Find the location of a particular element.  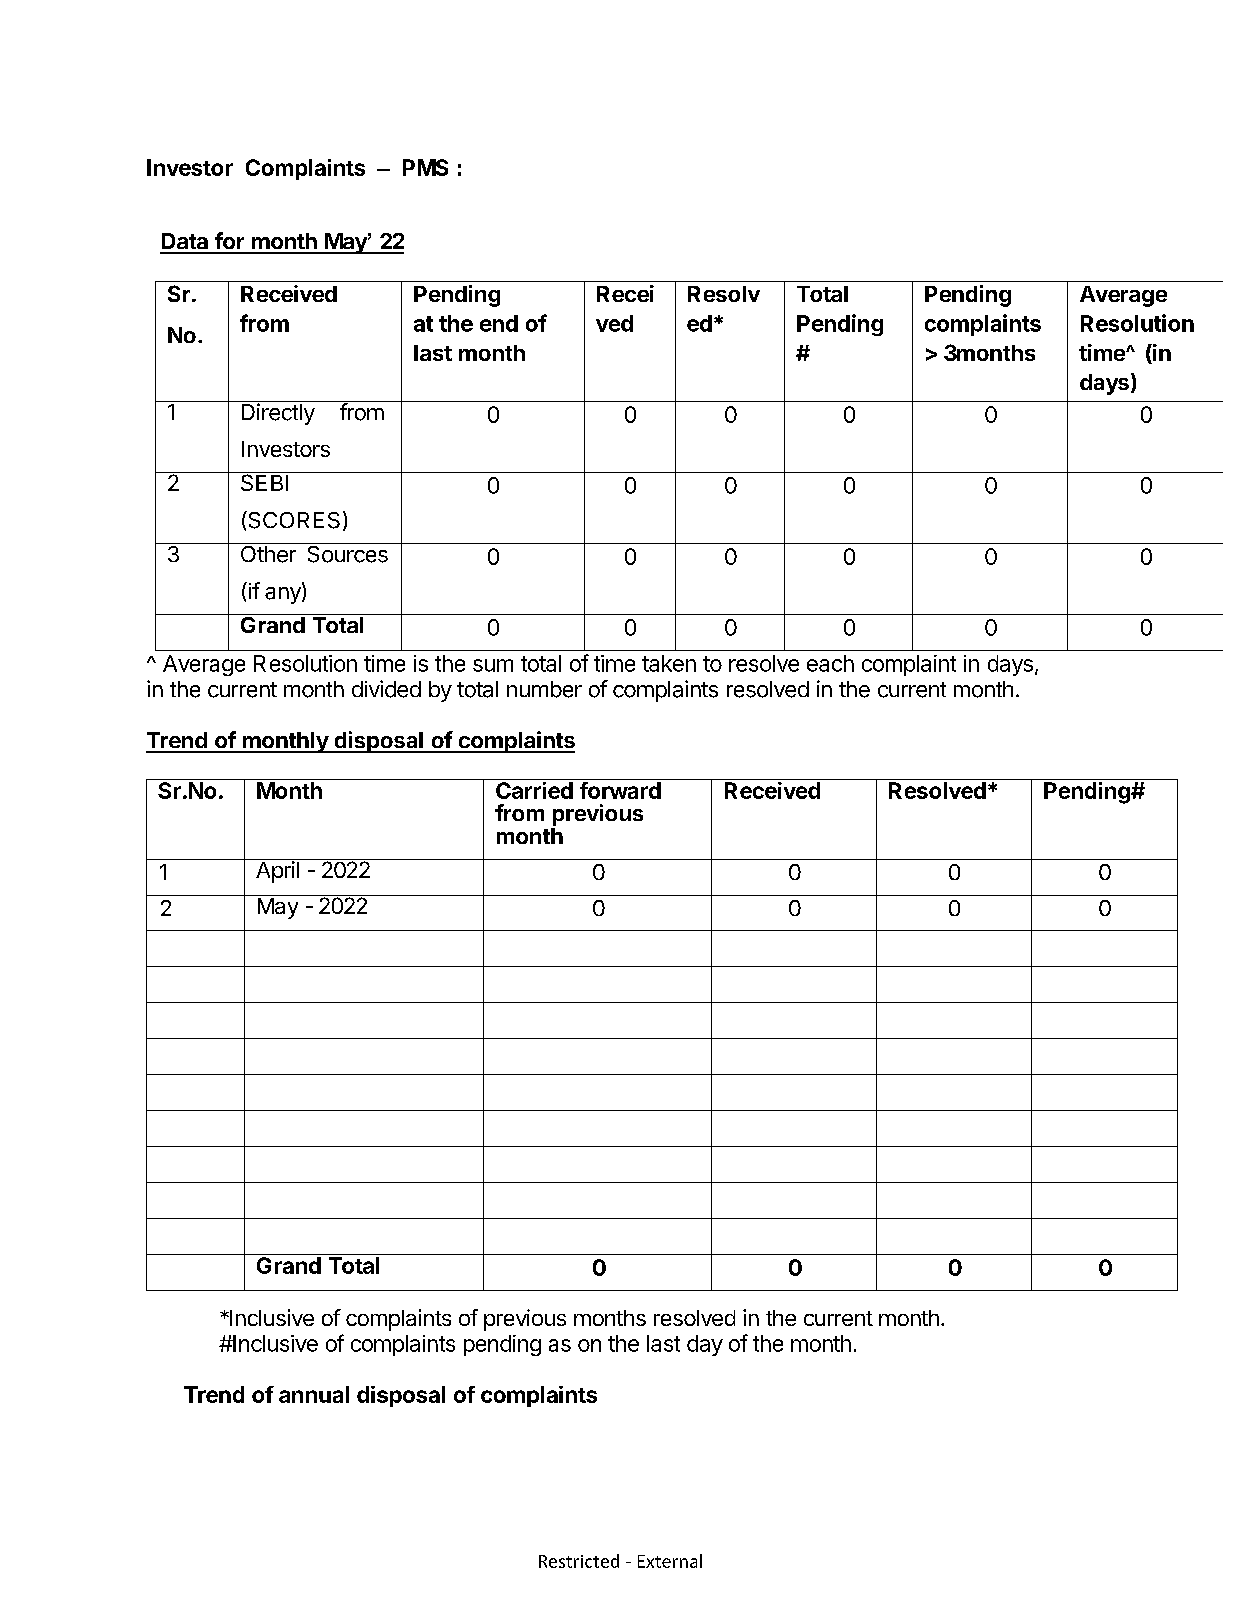

April is located at coordinates (277, 872).
